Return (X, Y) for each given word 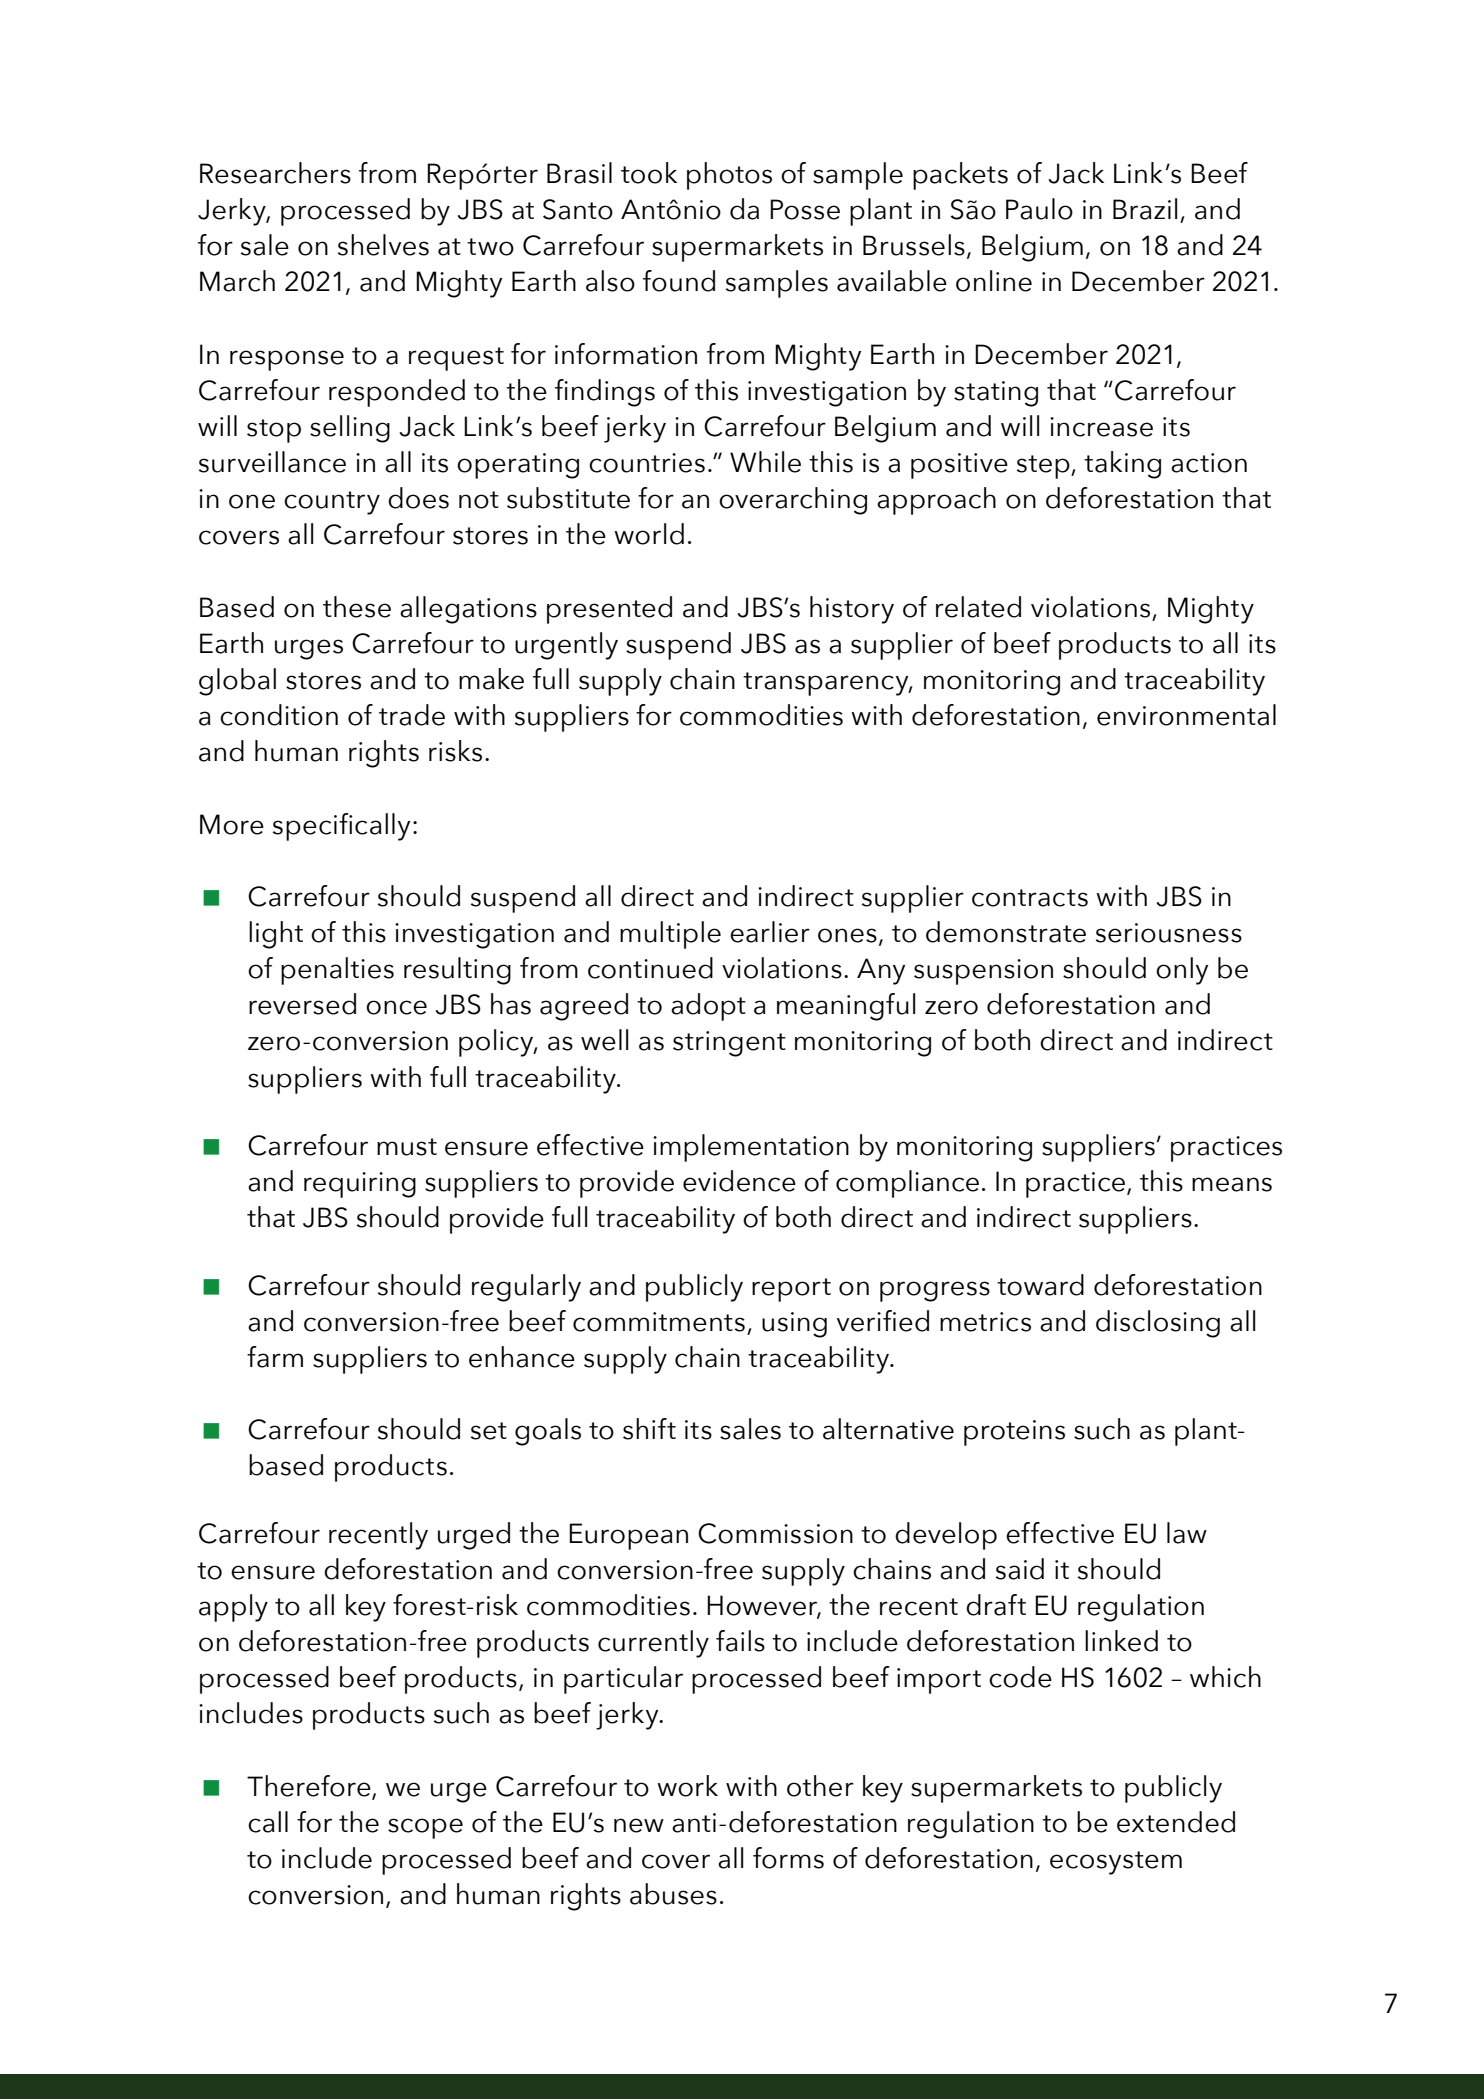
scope (425, 1828)
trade (412, 715)
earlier (770, 932)
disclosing (1158, 1324)
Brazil (1145, 209)
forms (788, 1858)
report (791, 1290)
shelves (383, 245)
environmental (1186, 715)
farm (275, 1357)
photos (729, 176)
